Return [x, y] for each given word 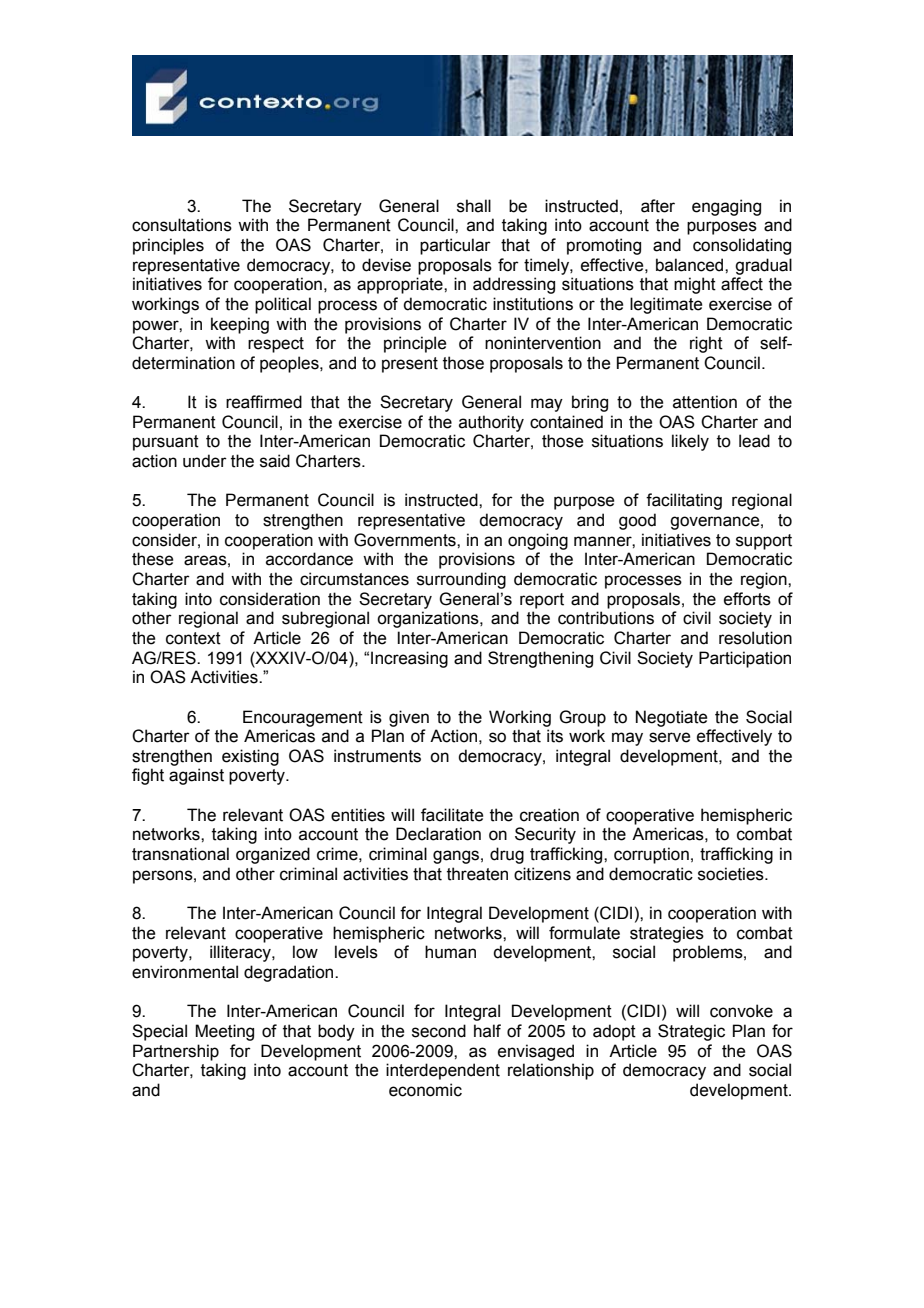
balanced [691, 265]
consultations [182, 225]
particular [455, 246]
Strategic [691, 1032]
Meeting [224, 1032]
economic [425, 1090]
